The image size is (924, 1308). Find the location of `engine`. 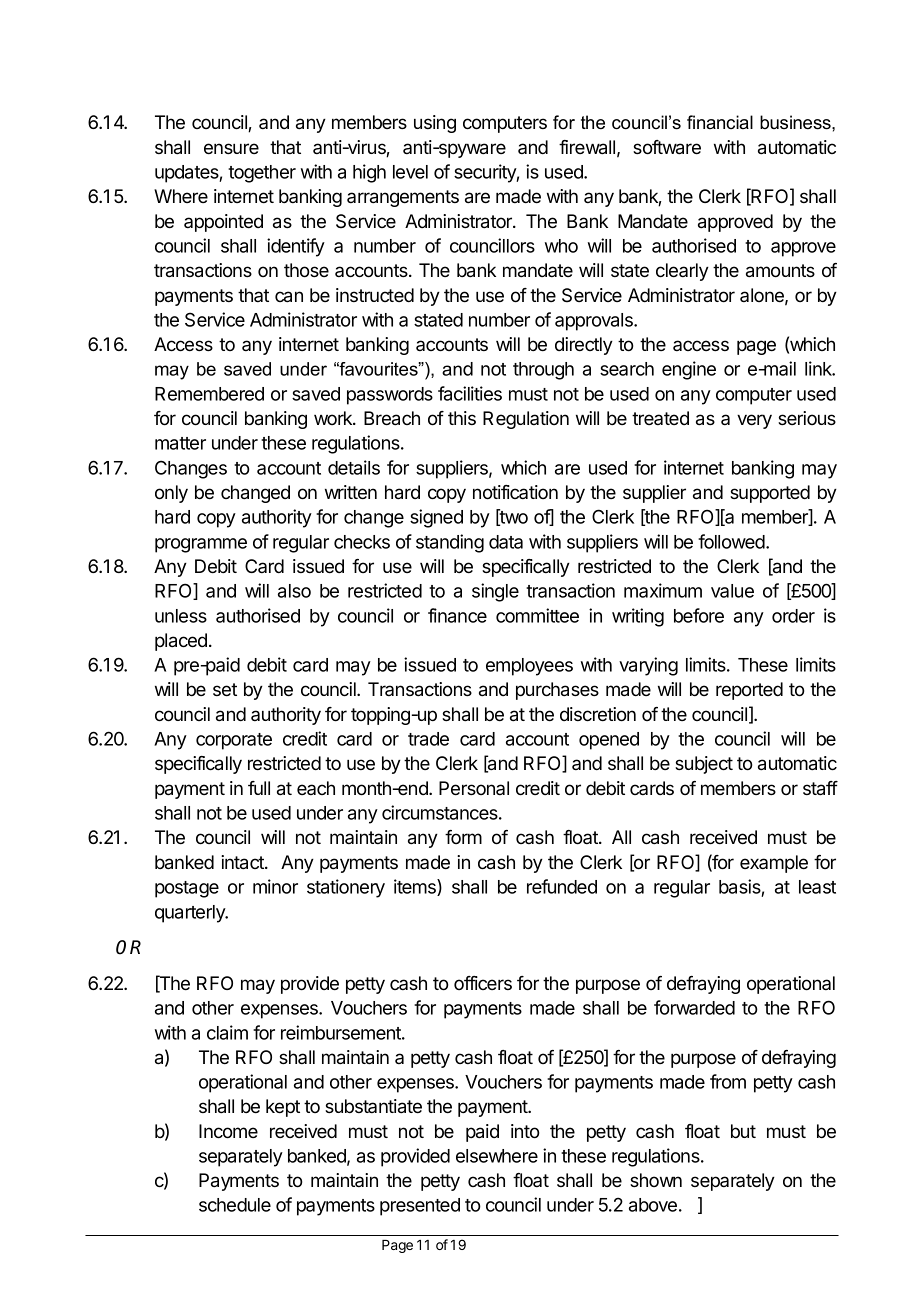

engine is located at coordinates (689, 370).
